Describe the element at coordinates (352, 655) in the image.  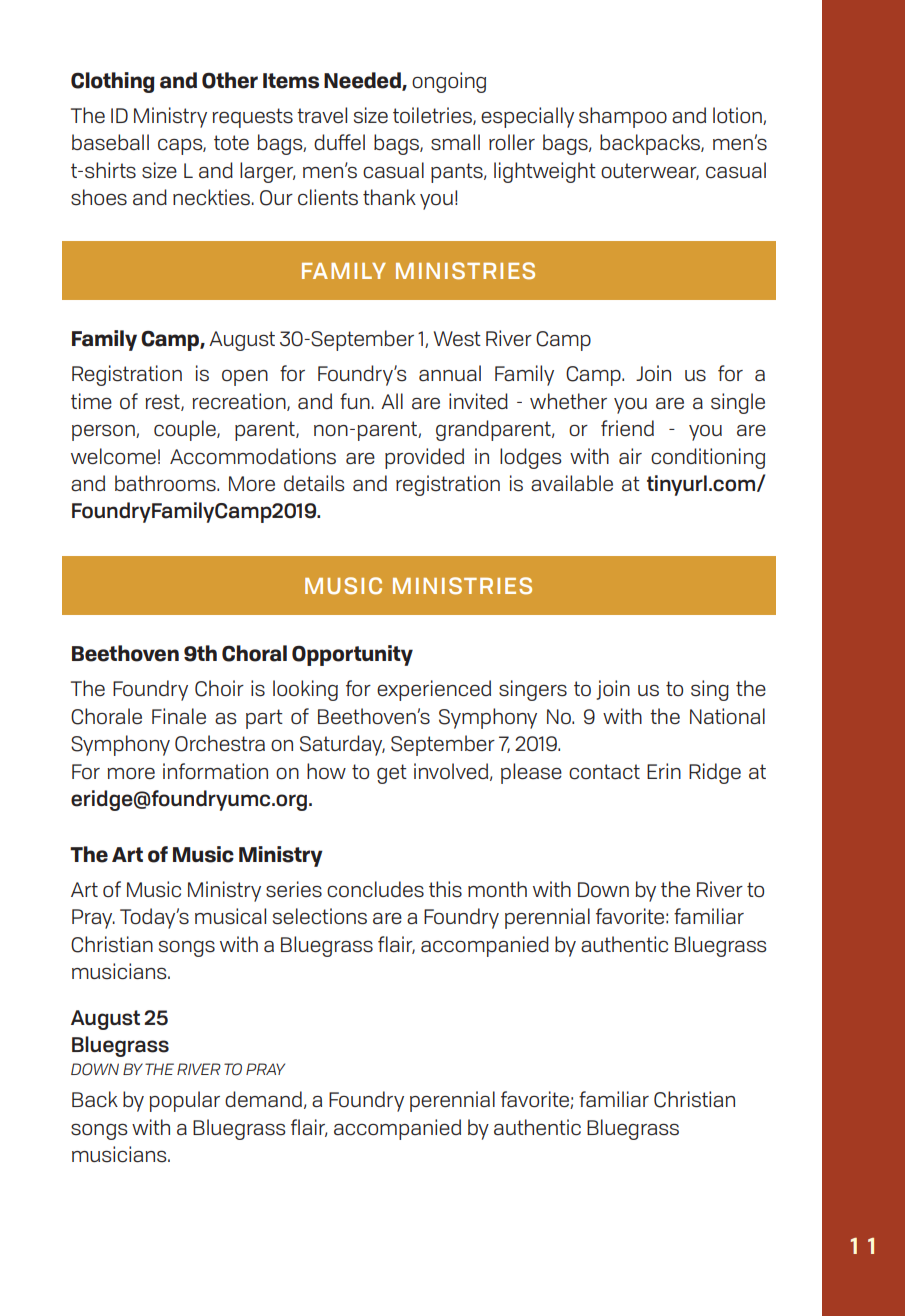
I see `Opportunity` at that location.
